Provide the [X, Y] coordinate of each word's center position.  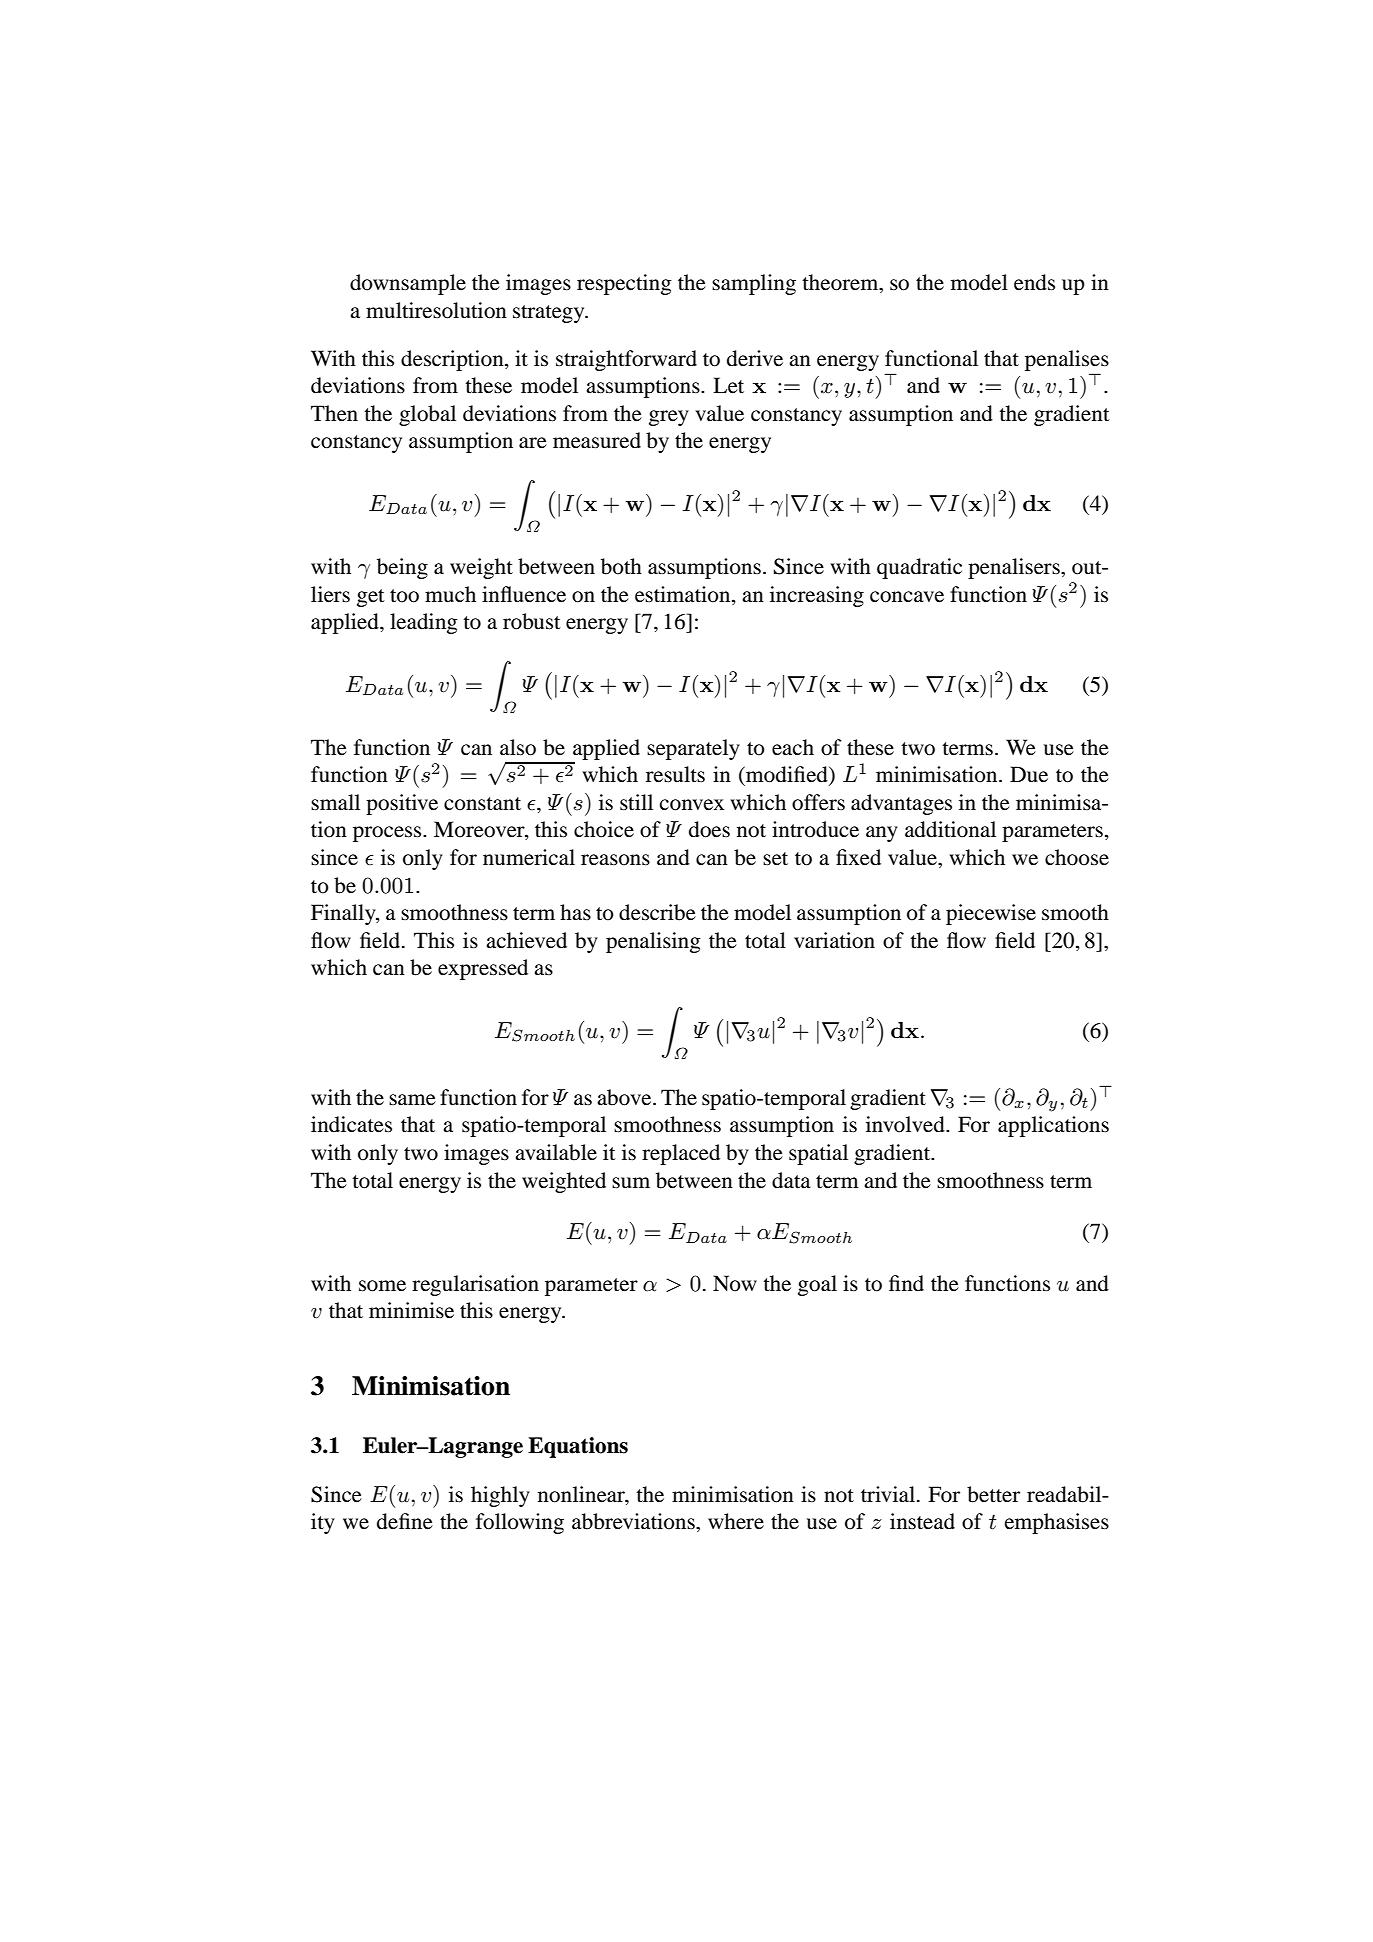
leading [424, 623]
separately [693, 749]
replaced [681, 1154]
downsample [408, 284]
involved [906, 1124]
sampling [754, 284]
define [405, 1521]
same [412, 1100]
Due [1029, 774]
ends [1034, 282]
